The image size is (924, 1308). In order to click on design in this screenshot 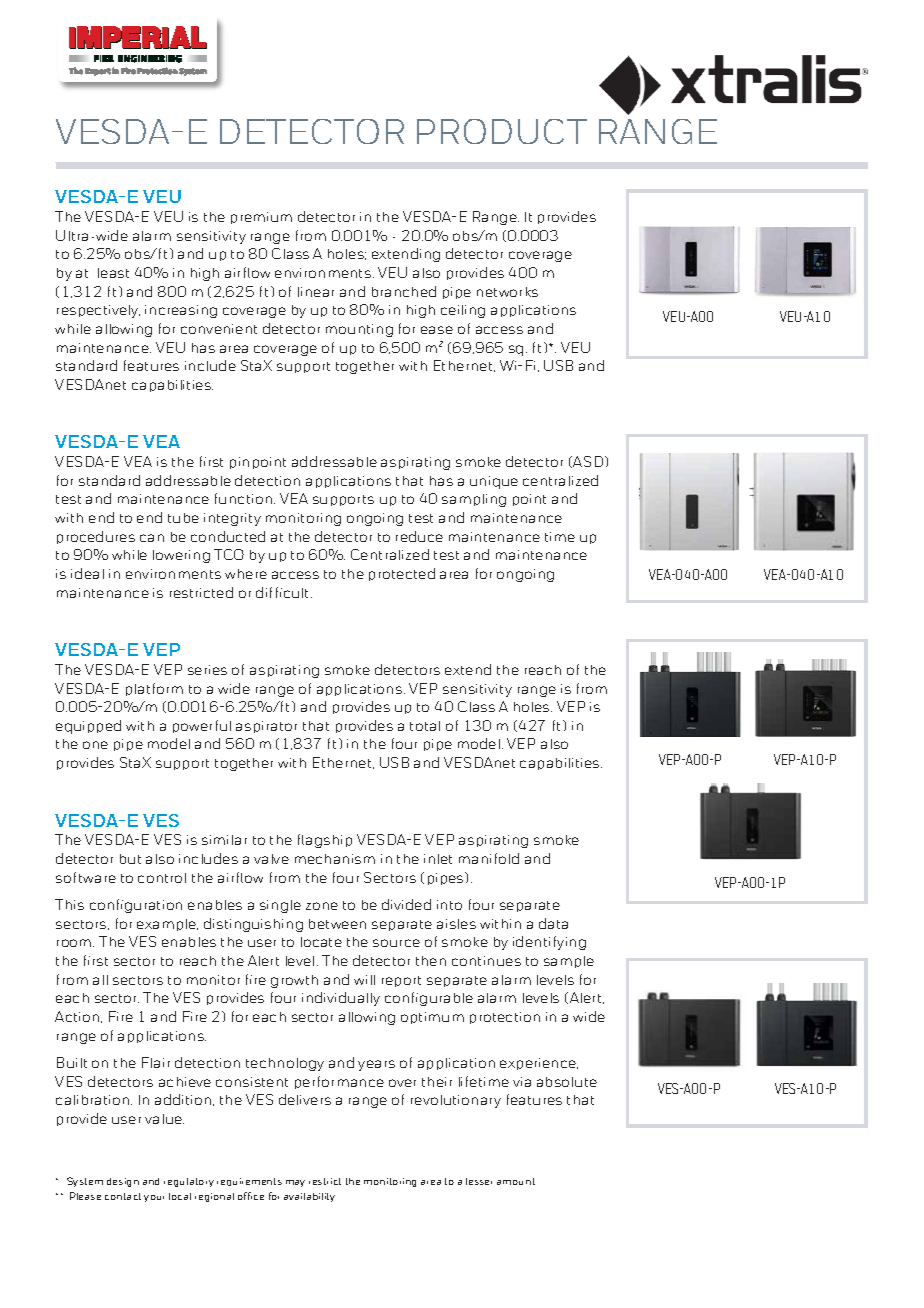, I will do `click(123, 1182)`.
